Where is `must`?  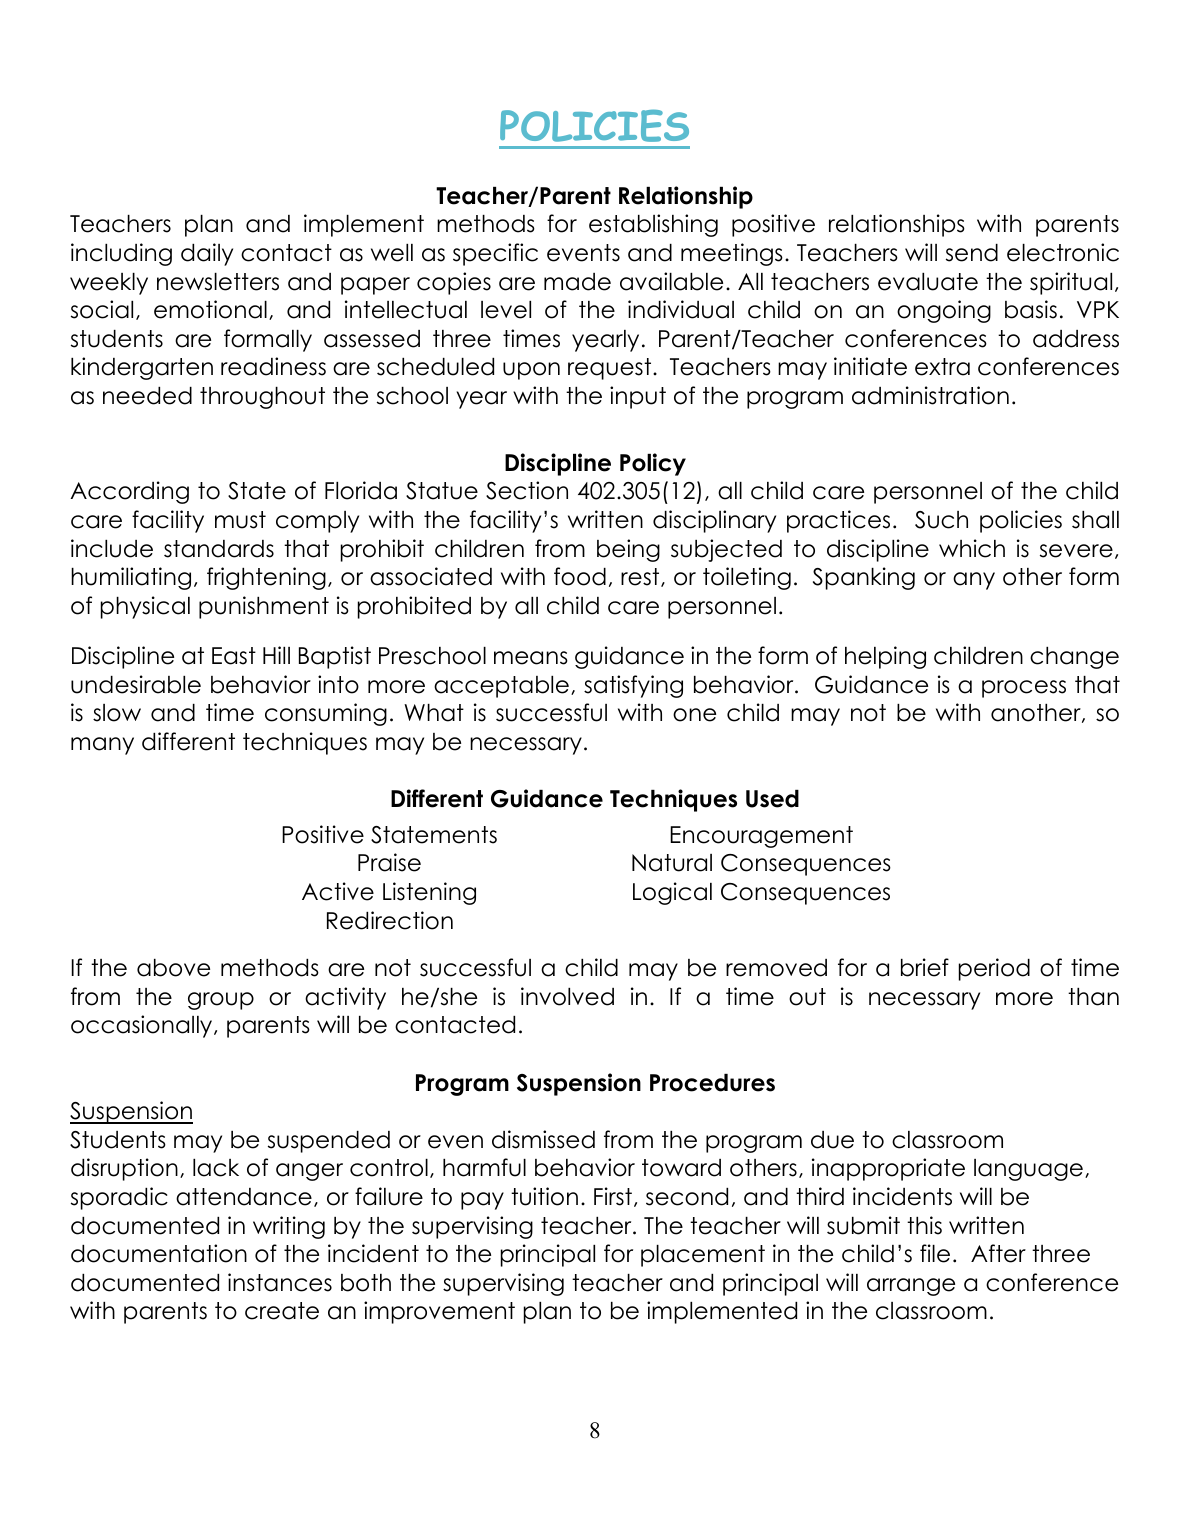 must is located at coordinates (240, 520).
